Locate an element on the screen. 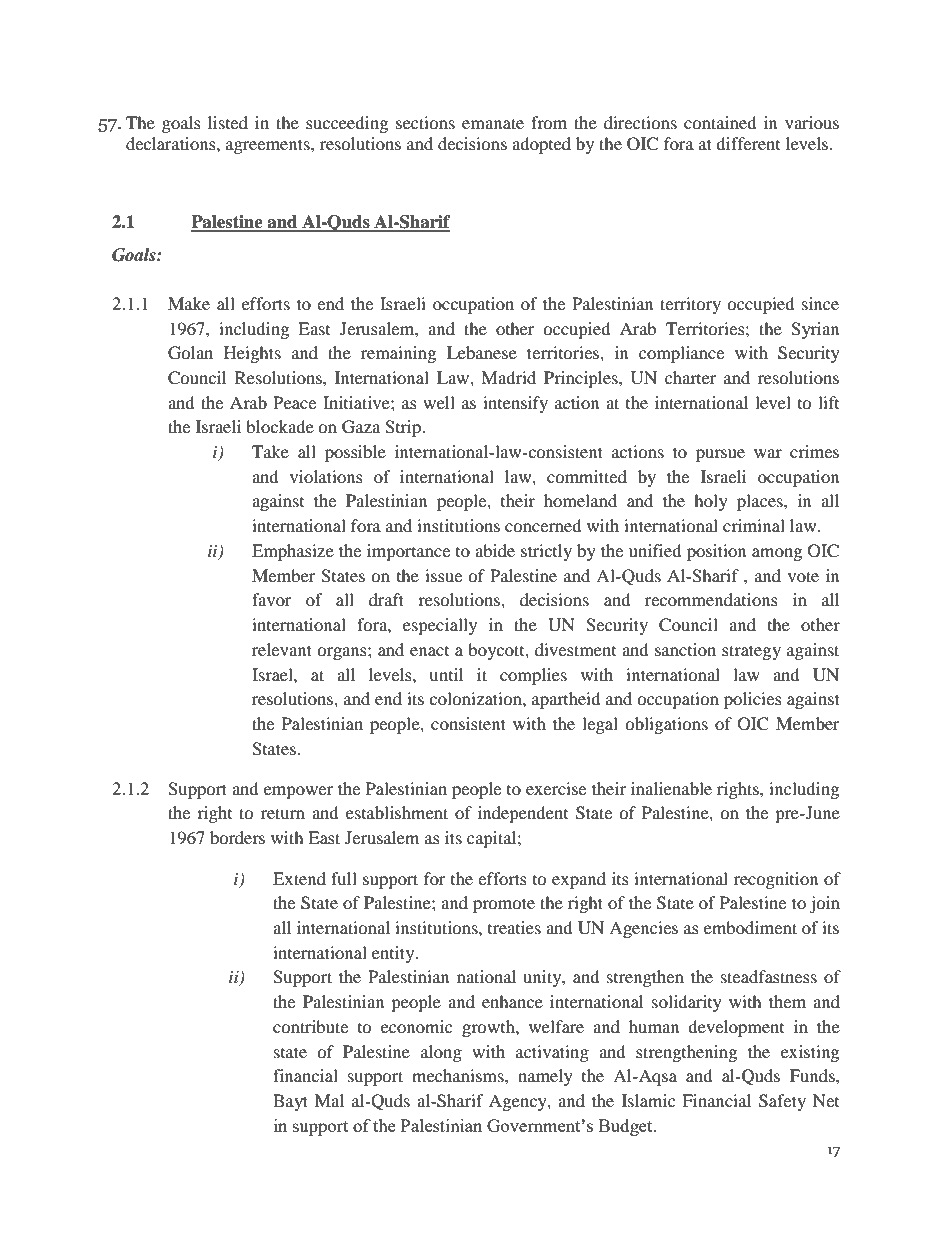 The width and height of the screenshot is (952, 1233). Extend is located at coordinates (299, 878).
